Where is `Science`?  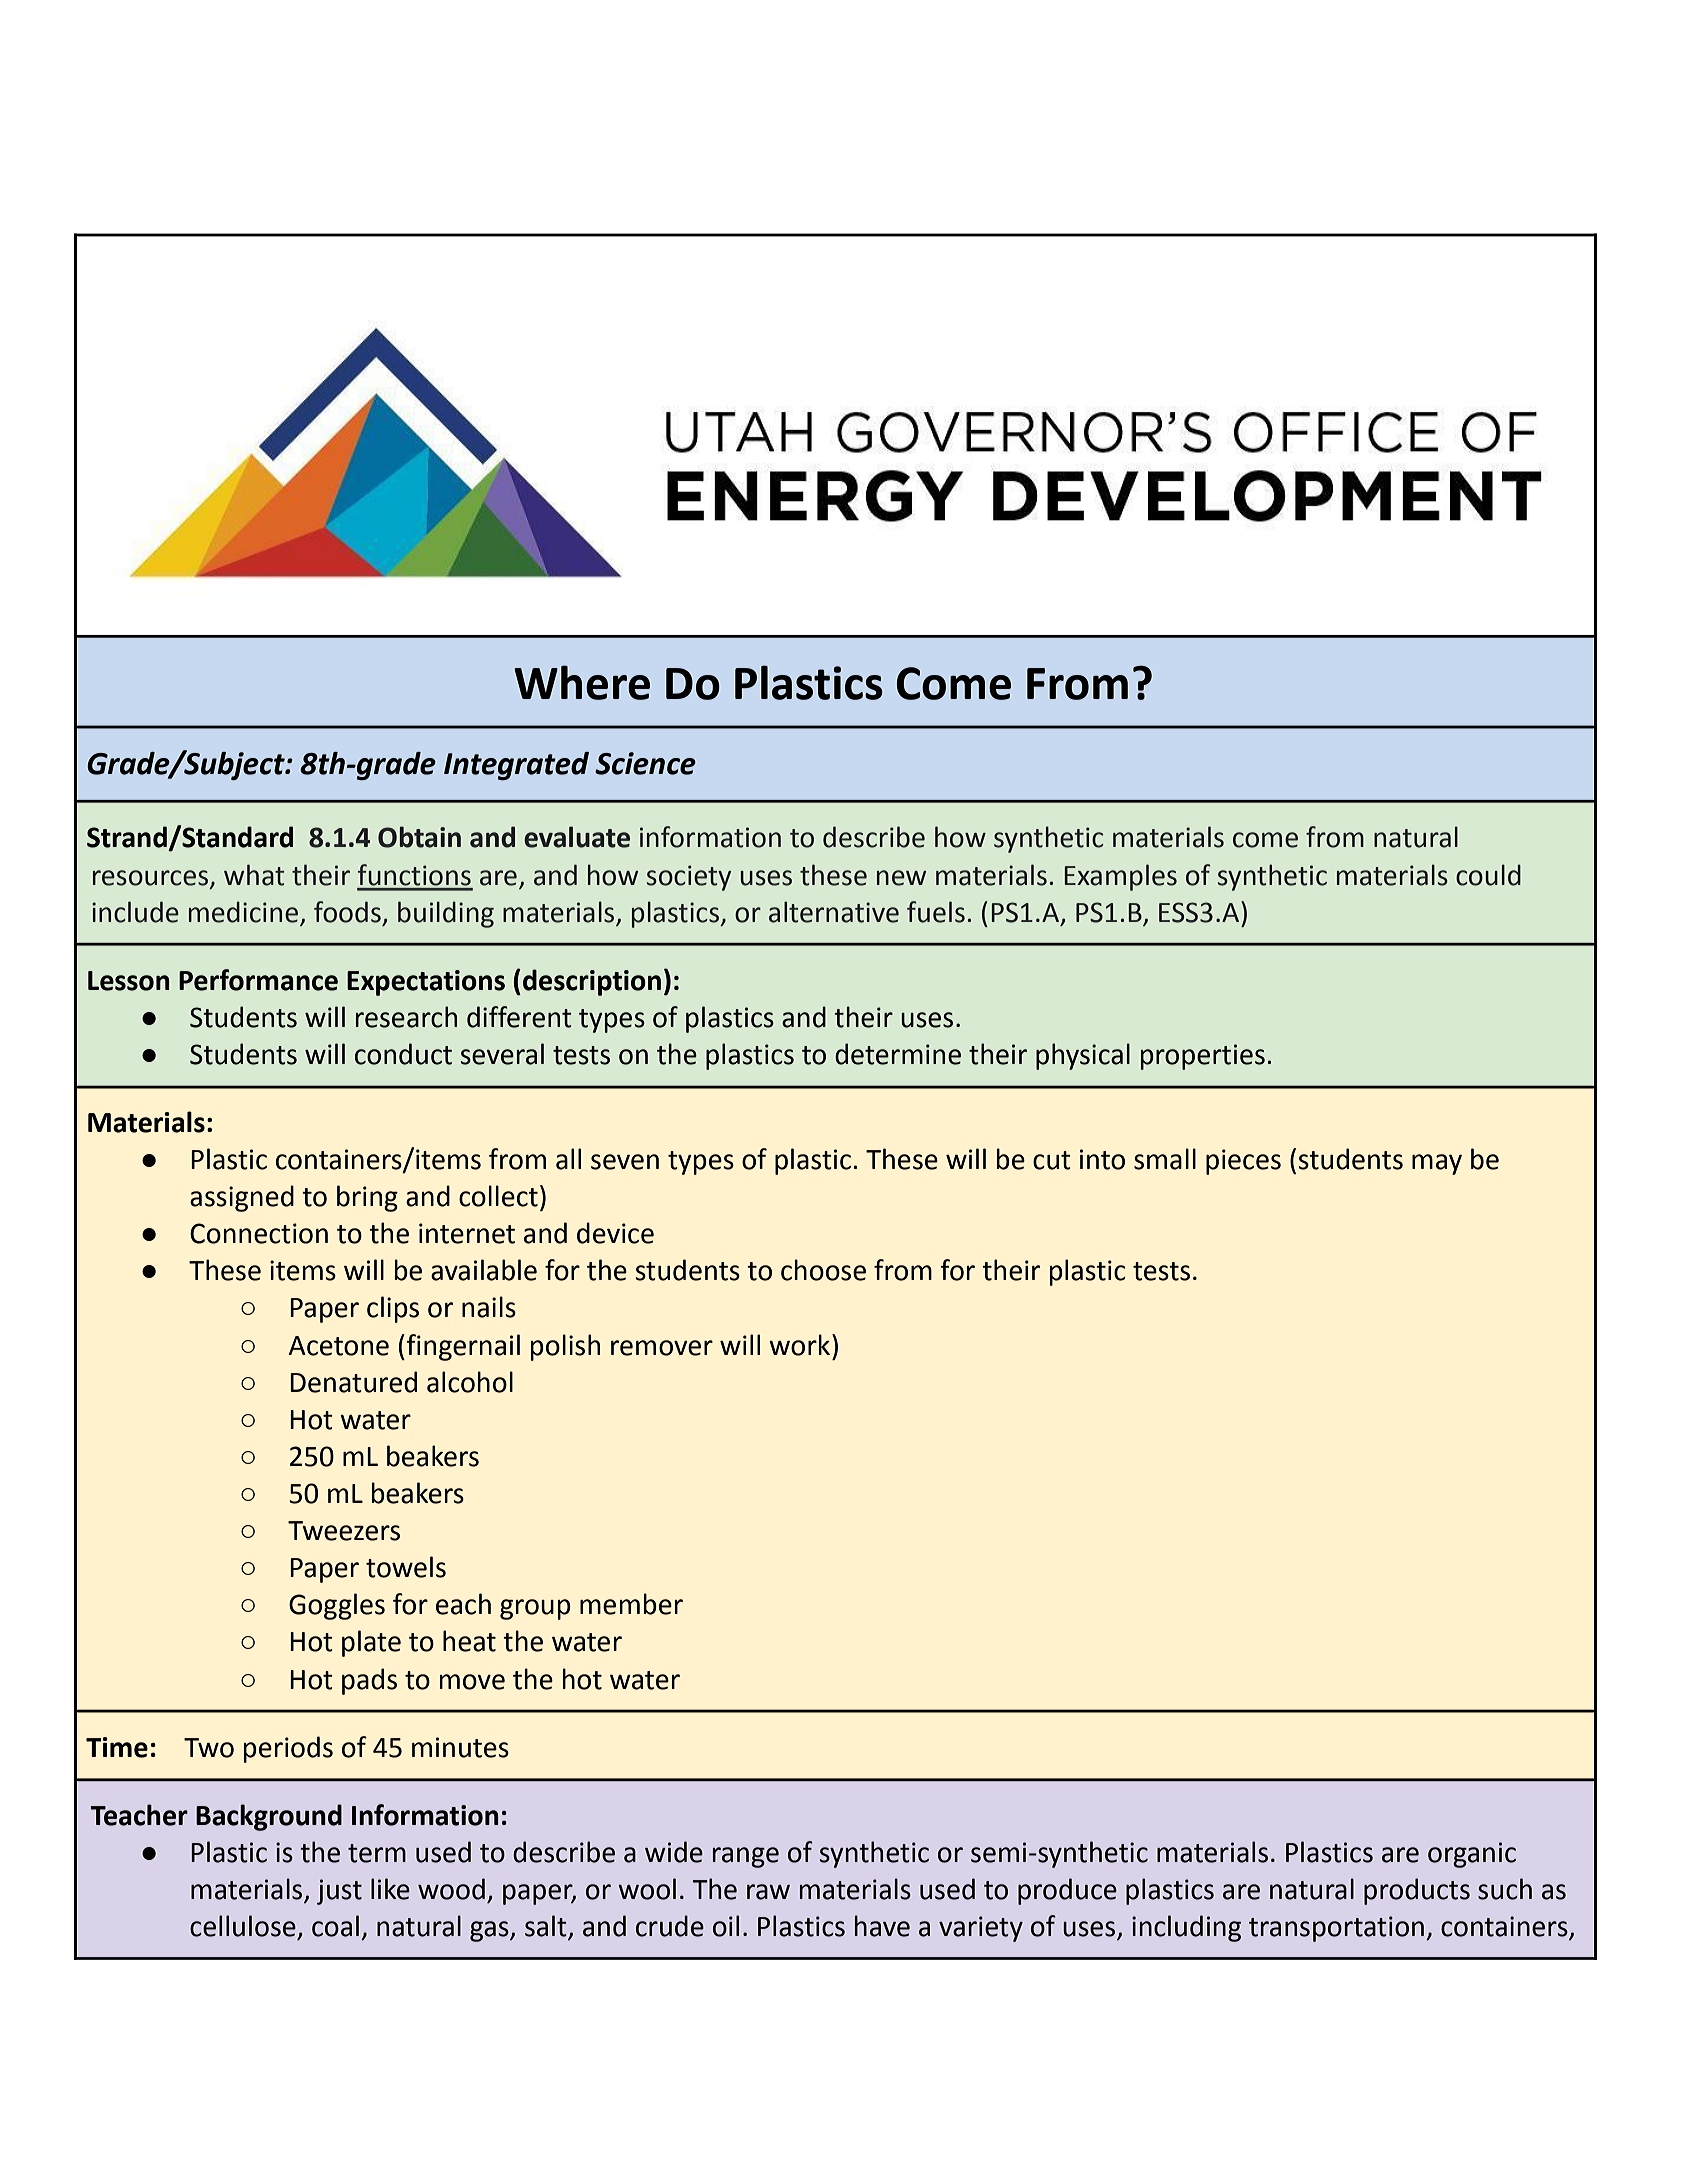
Science is located at coordinates (645, 763).
